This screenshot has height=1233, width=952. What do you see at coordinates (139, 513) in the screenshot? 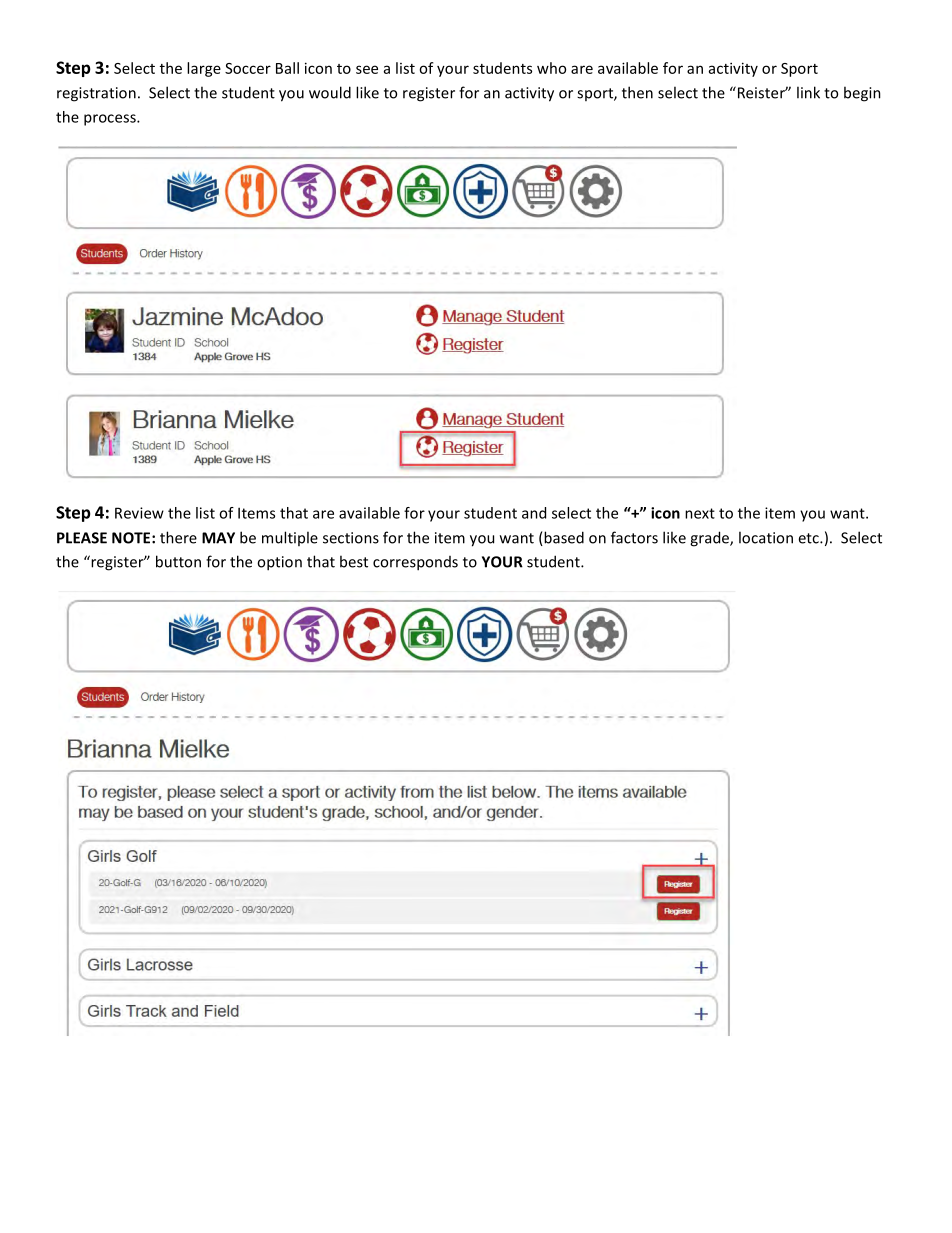
I see `Review` at bounding box center [139, 513].
